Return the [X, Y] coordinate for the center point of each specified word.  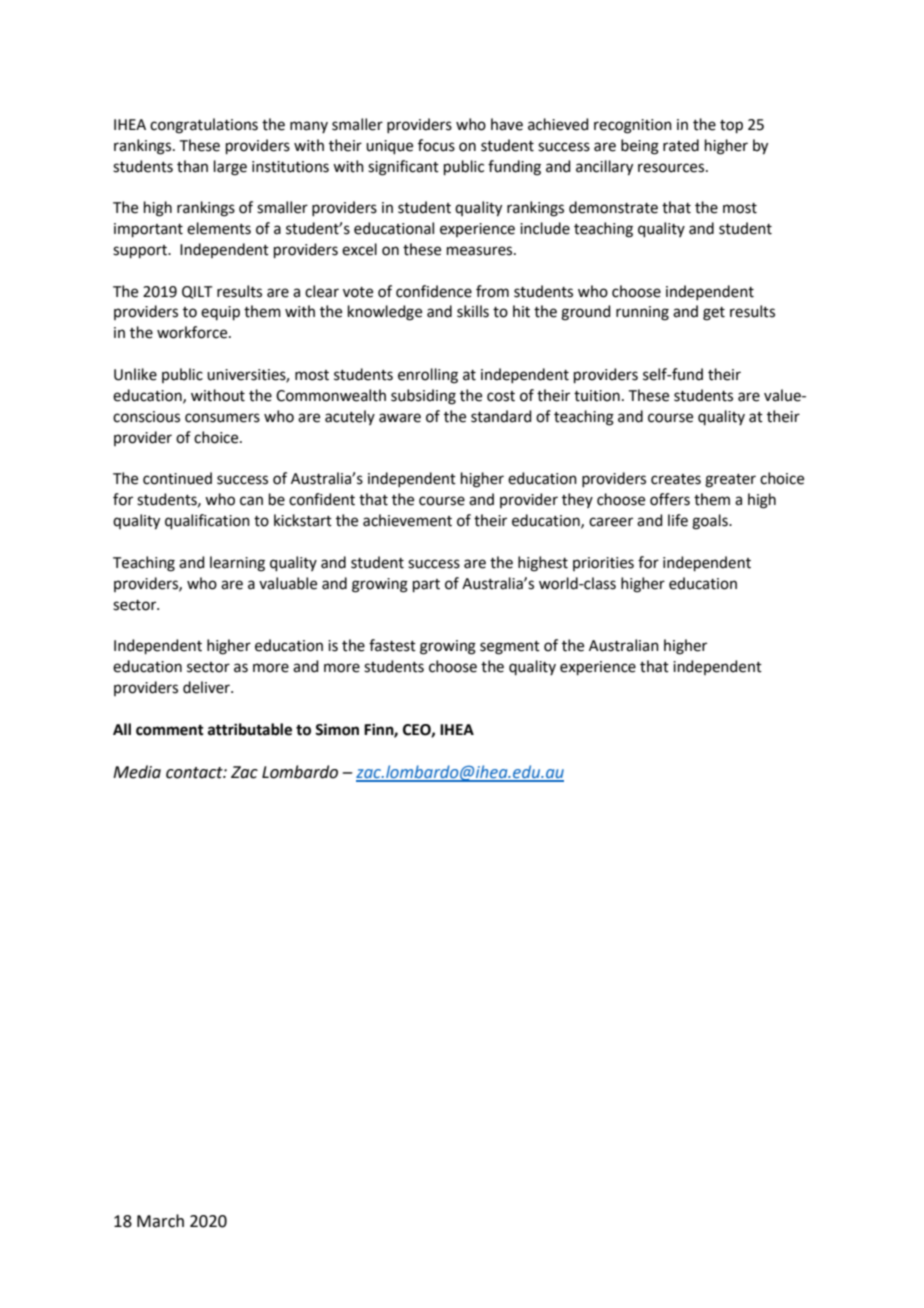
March [160, 1221]
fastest [392, 645]
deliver [207, 687]
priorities [603, 564]
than [192, 166]
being [640, 147]
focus [436, 145]
